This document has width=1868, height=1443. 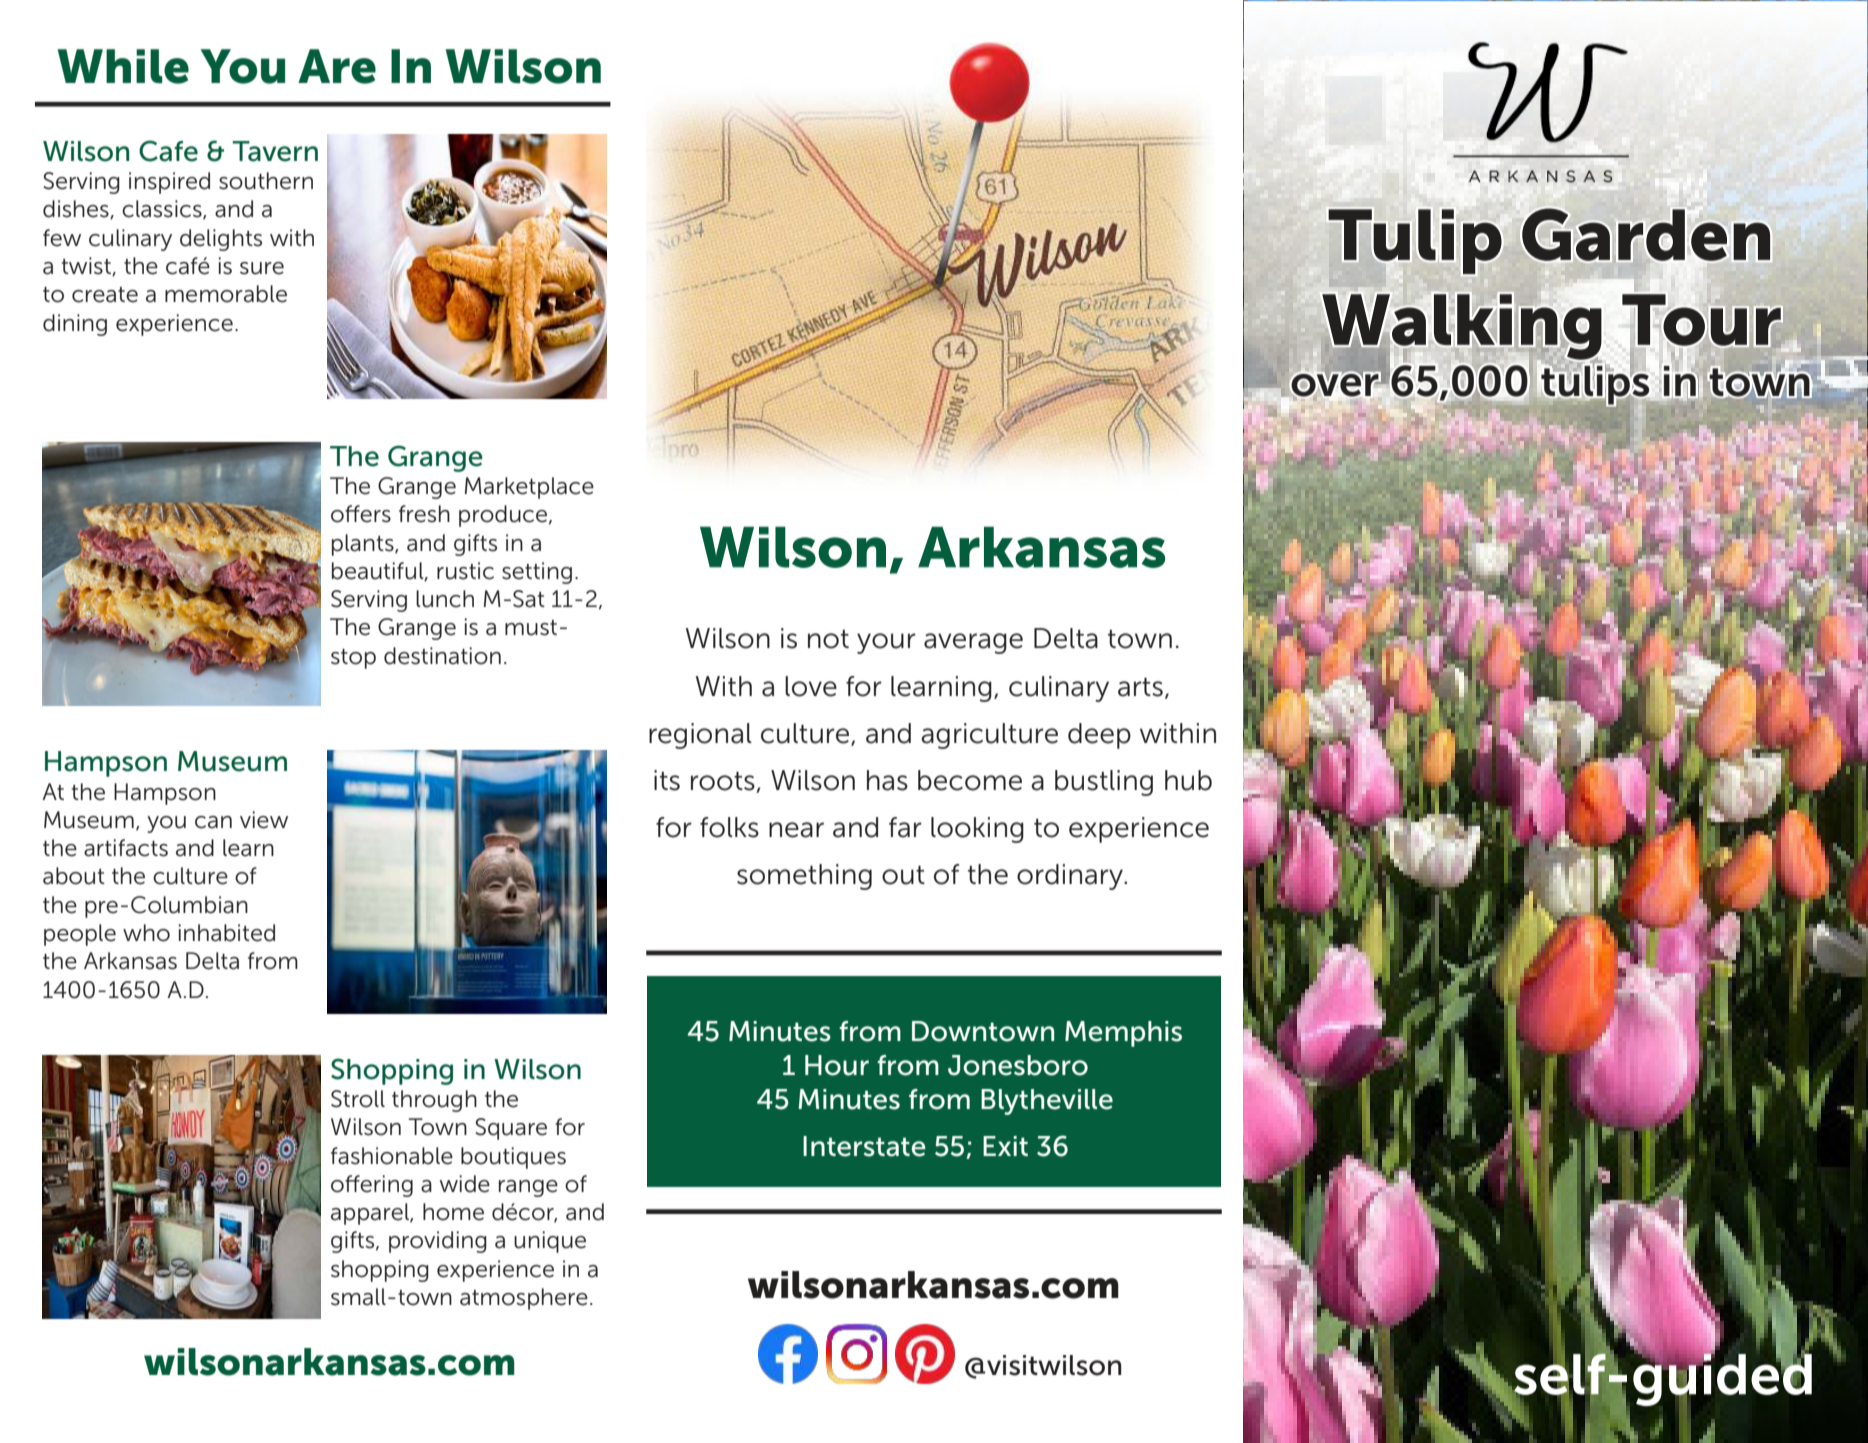 What do you see at coordinates (168, 151) in the document?
I see `Cafe` at bounding box center [168, 151].
